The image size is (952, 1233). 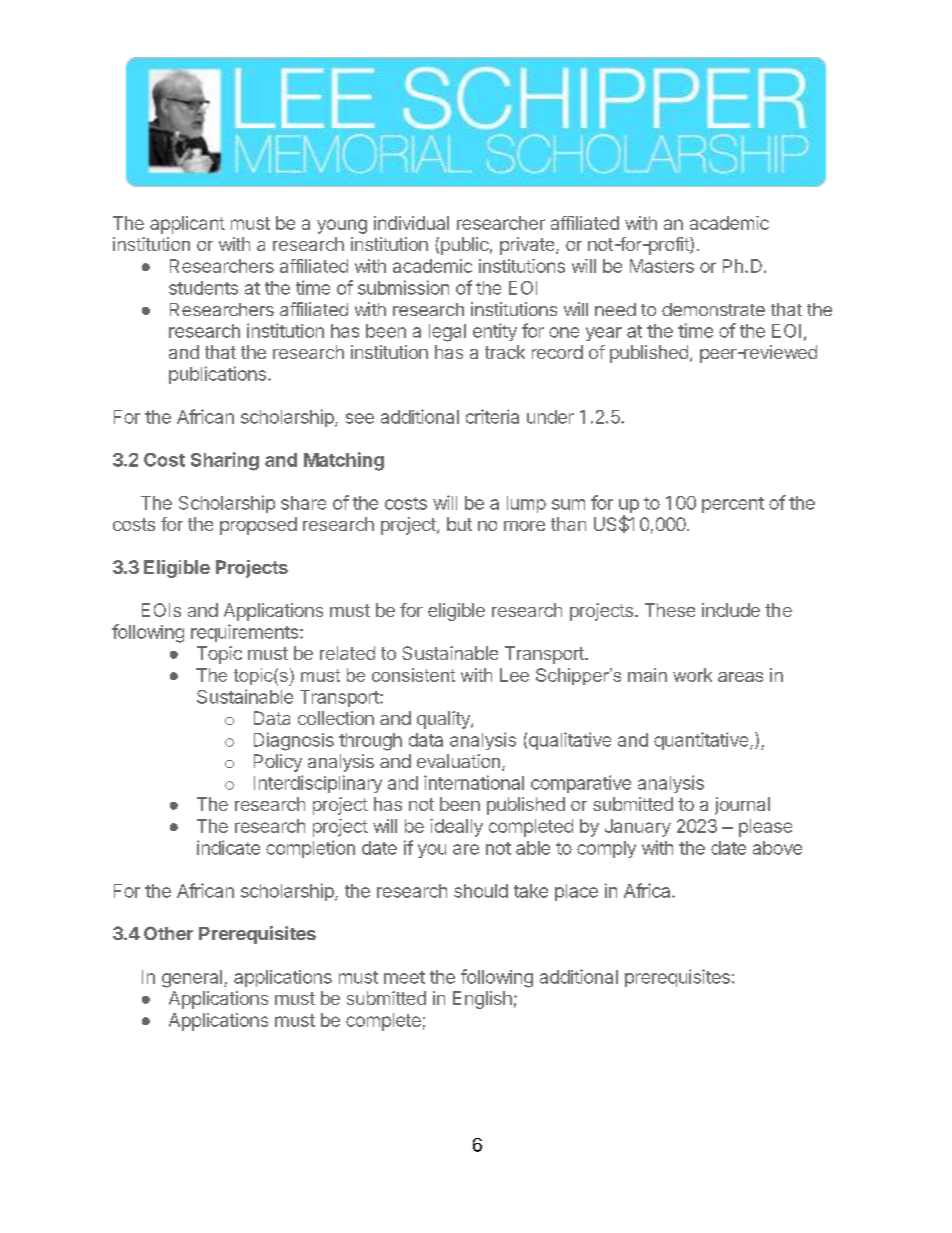 I want to click on but, so click(x=459, y=524).
